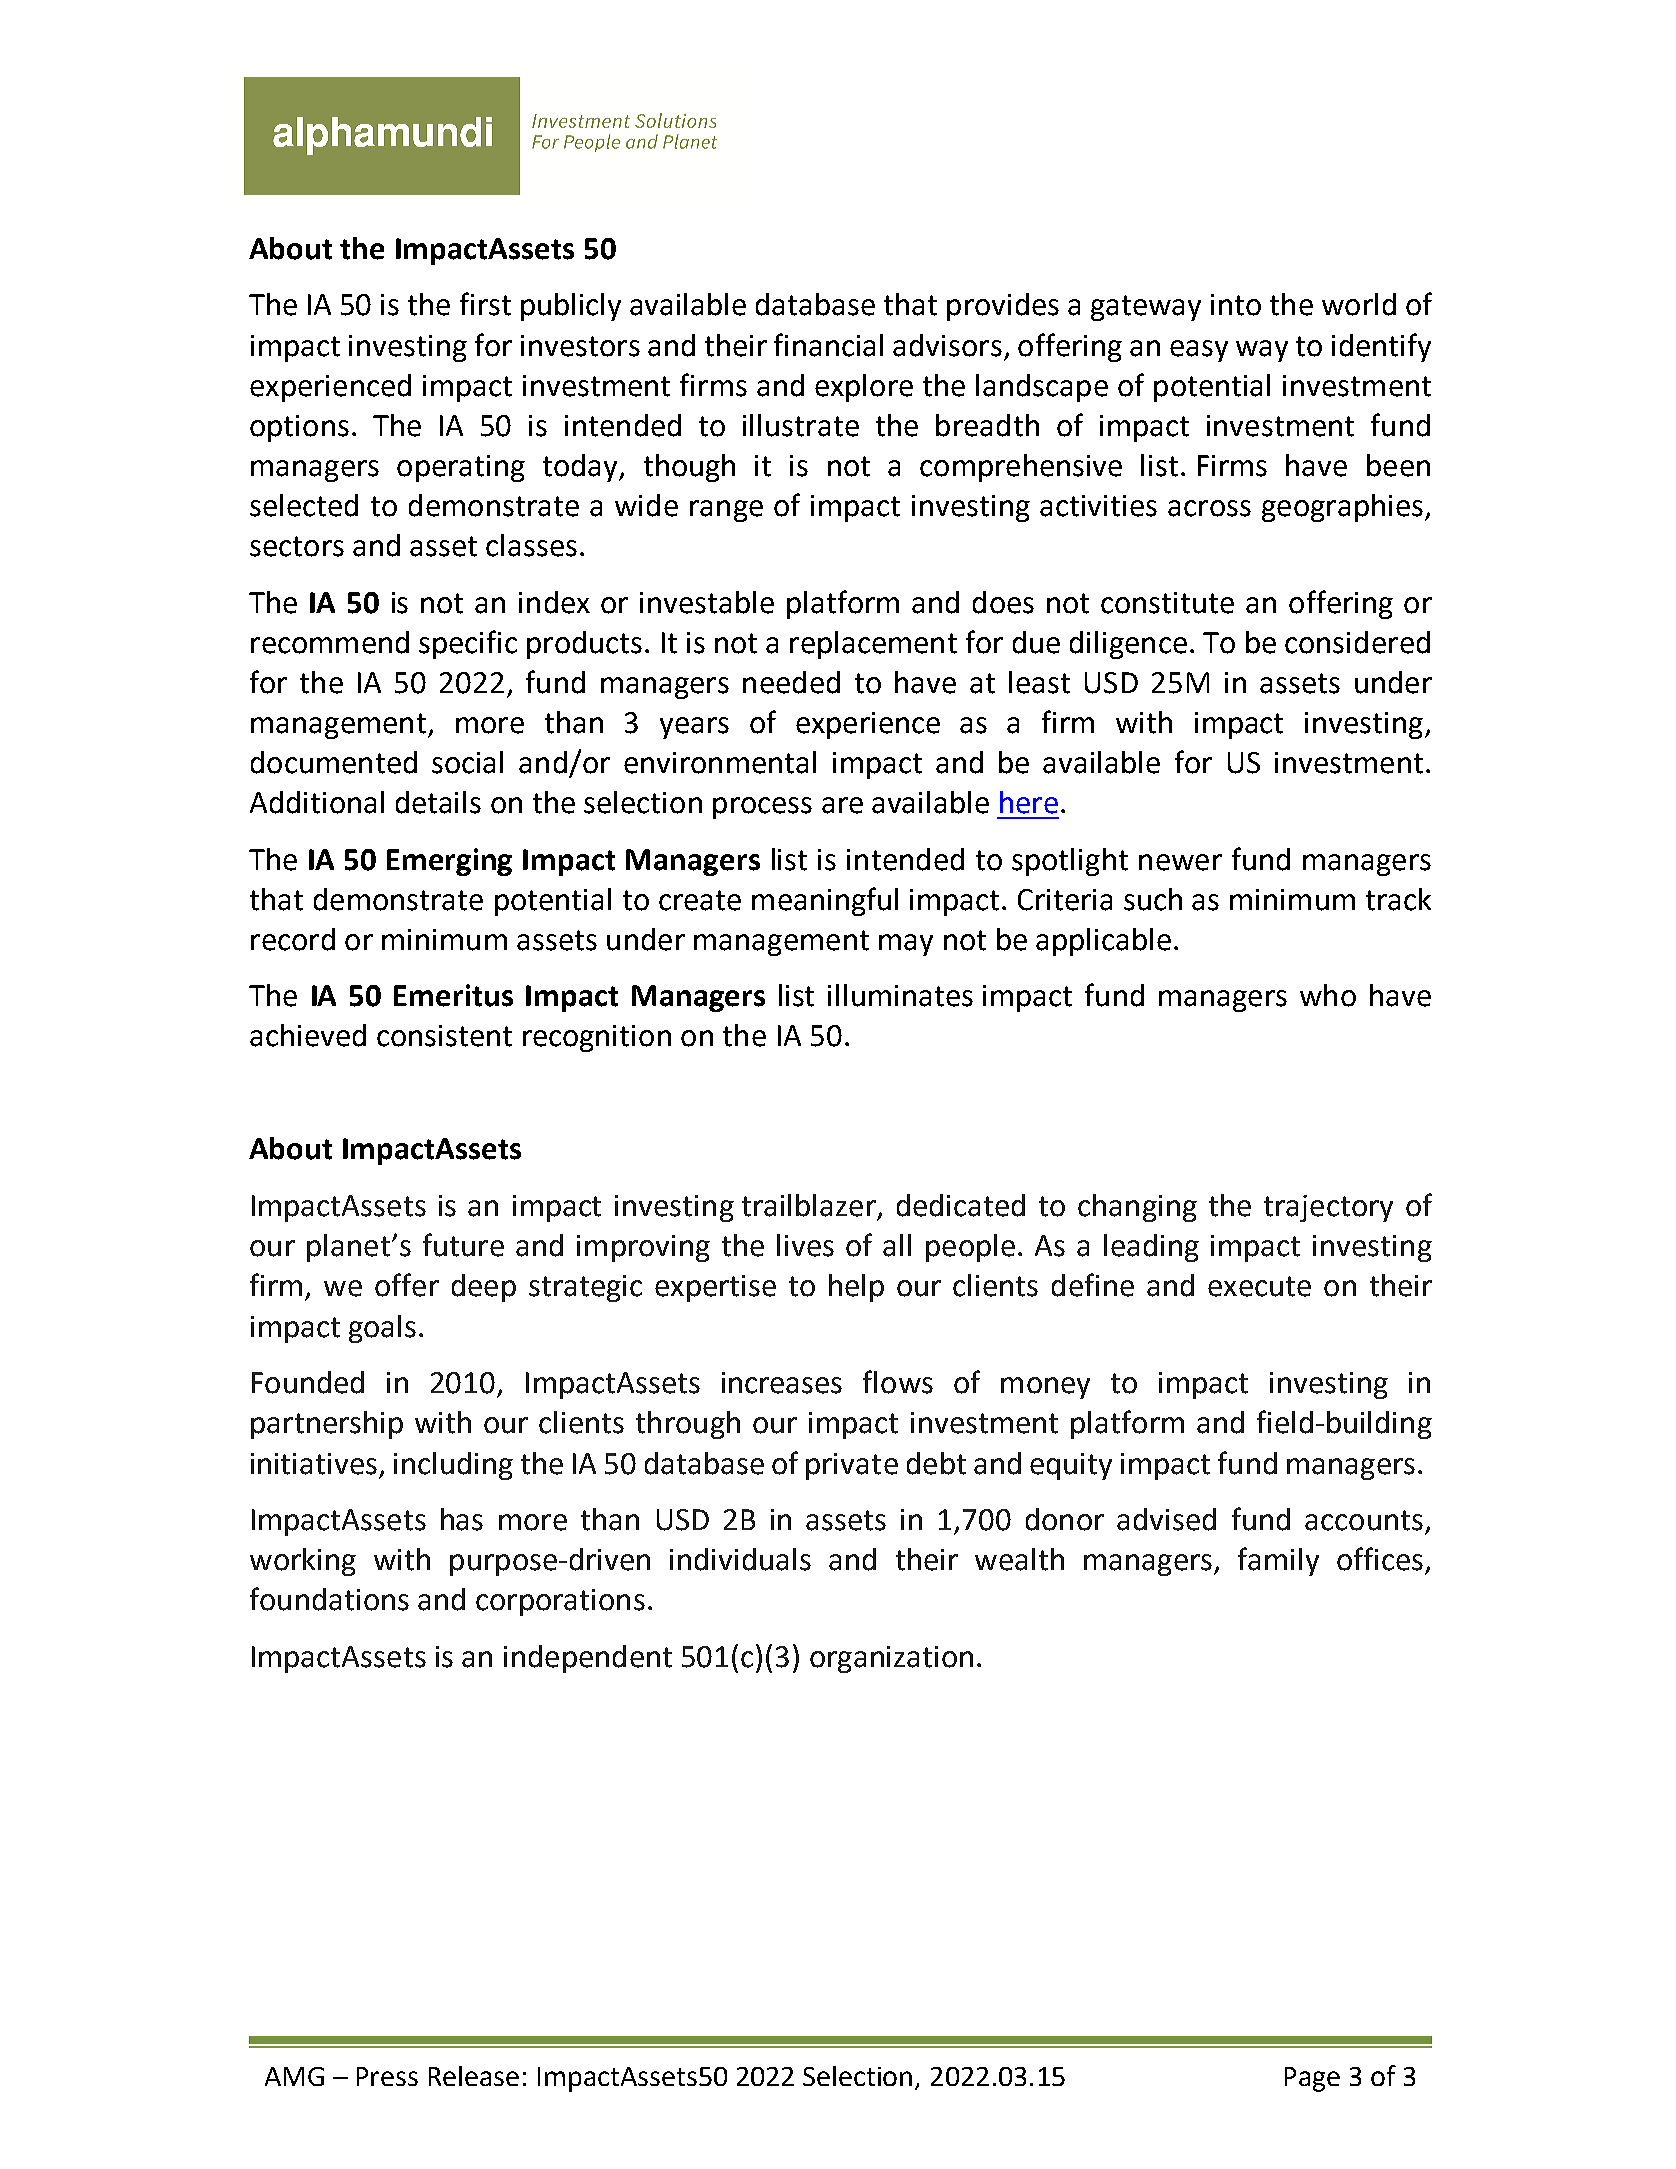 The width and height of the screenshot is (1676, 2169). What do you see at coordinates (382, 1329) in the screenshot?
I see `goals` at bounding box center [382, 1329].
